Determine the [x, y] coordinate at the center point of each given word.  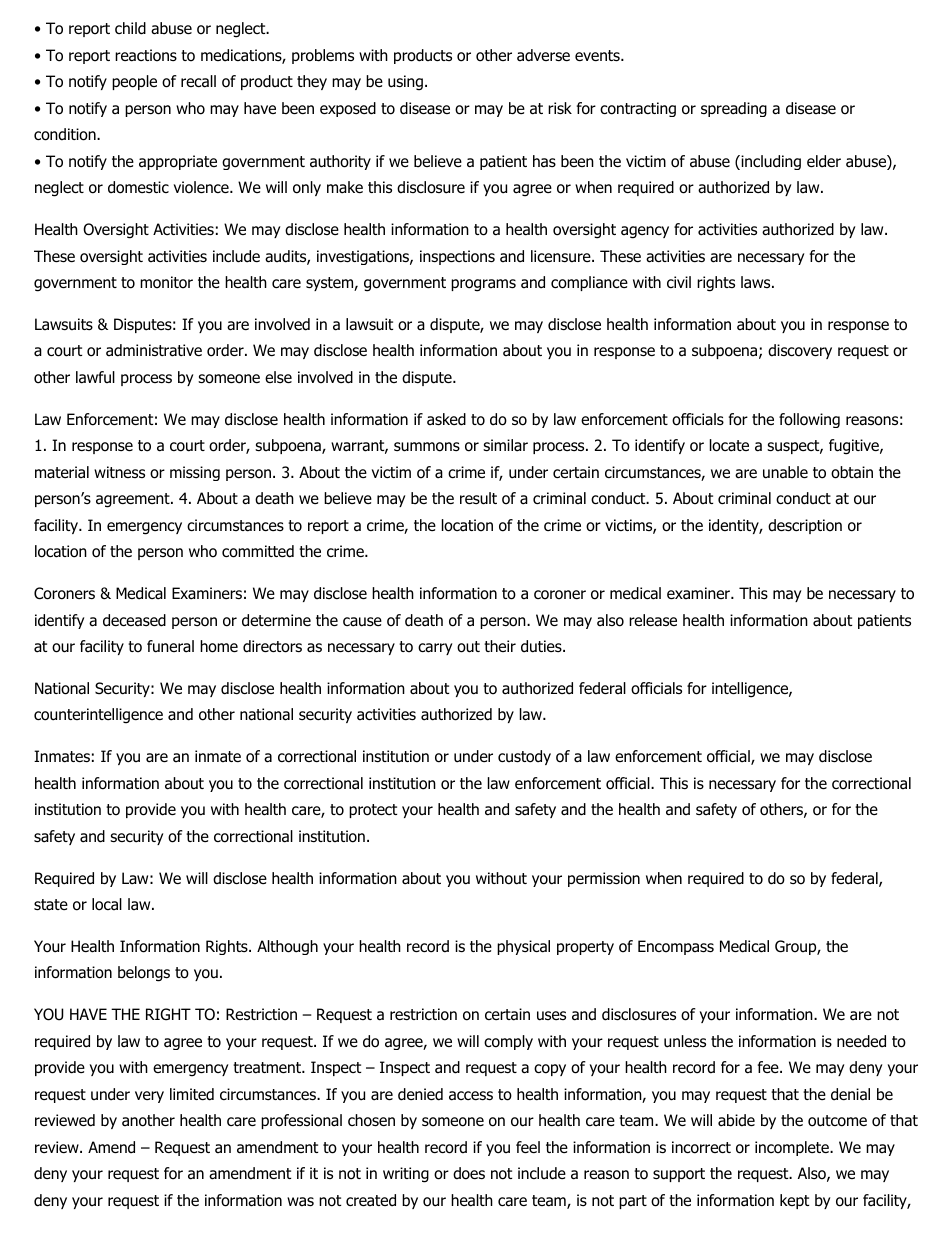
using [405, 83]
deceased [134, 620]
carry [435, 649]
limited [192, 1094]
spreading [734, 109]
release [653, 620]
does [469, 1173]
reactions [146, 55]
